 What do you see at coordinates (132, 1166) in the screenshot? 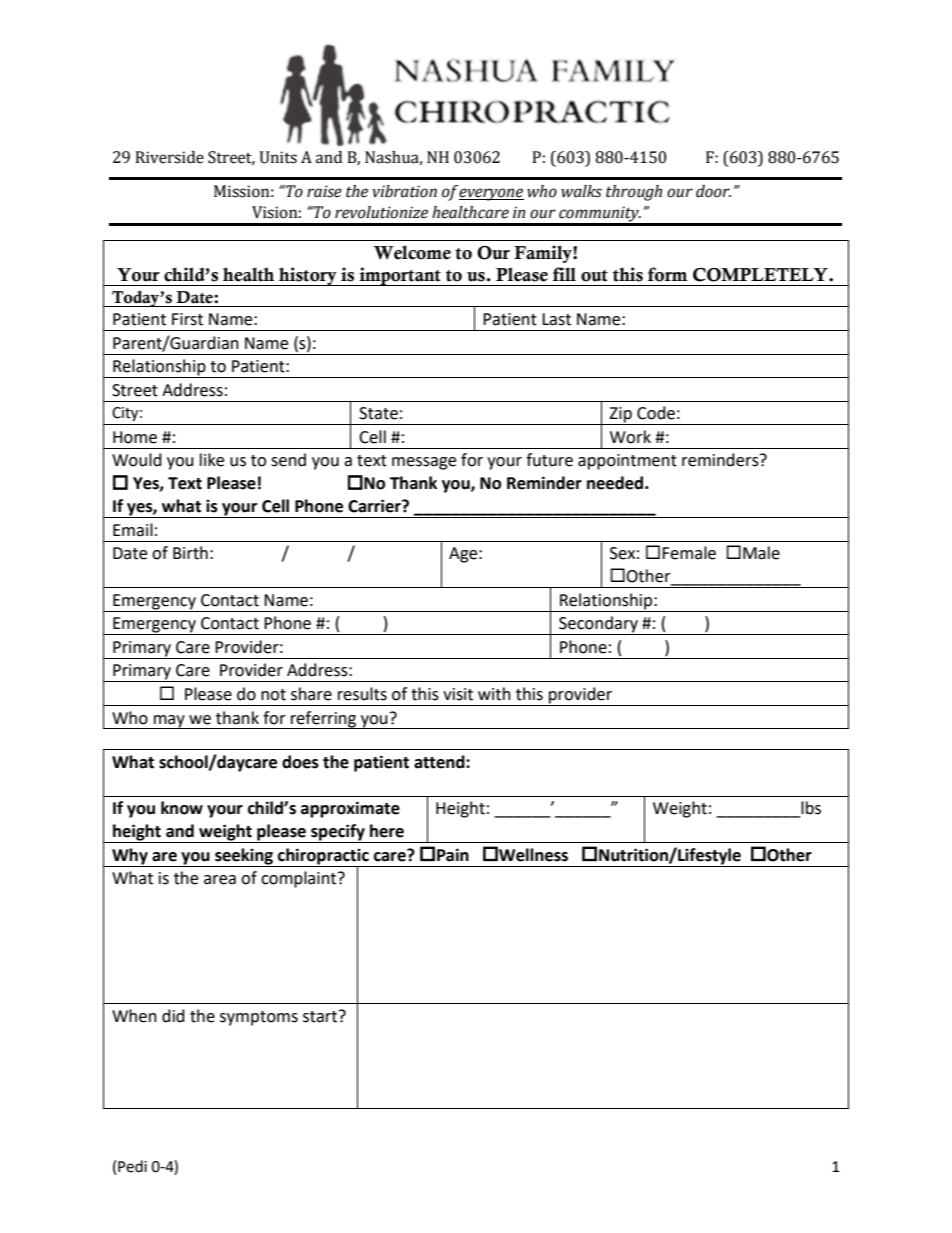
I see `Pedi` at bounding box center [132, 1166].
